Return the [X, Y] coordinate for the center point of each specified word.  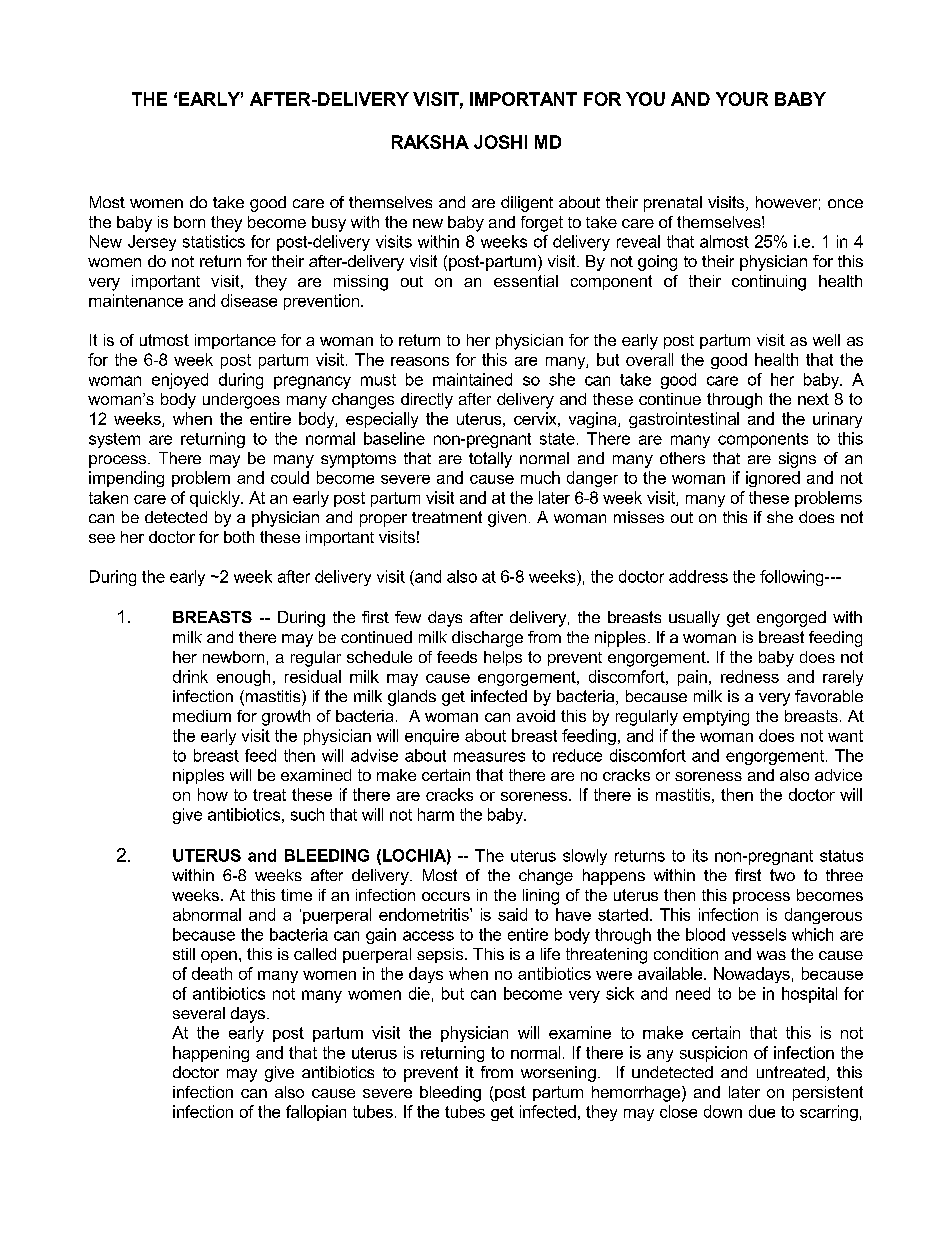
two [782, 875]
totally [490, 460]
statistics [214, 241]
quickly [216, 499]
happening [211, 1054]
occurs [446, 896]
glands [412, 698]
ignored [773, 479]
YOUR [742, 99]
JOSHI [500, 142]
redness [750, 676]
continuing [769, 283]
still [184, 954]
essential [526, 281]
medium [202, 716]
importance [235, 341]
